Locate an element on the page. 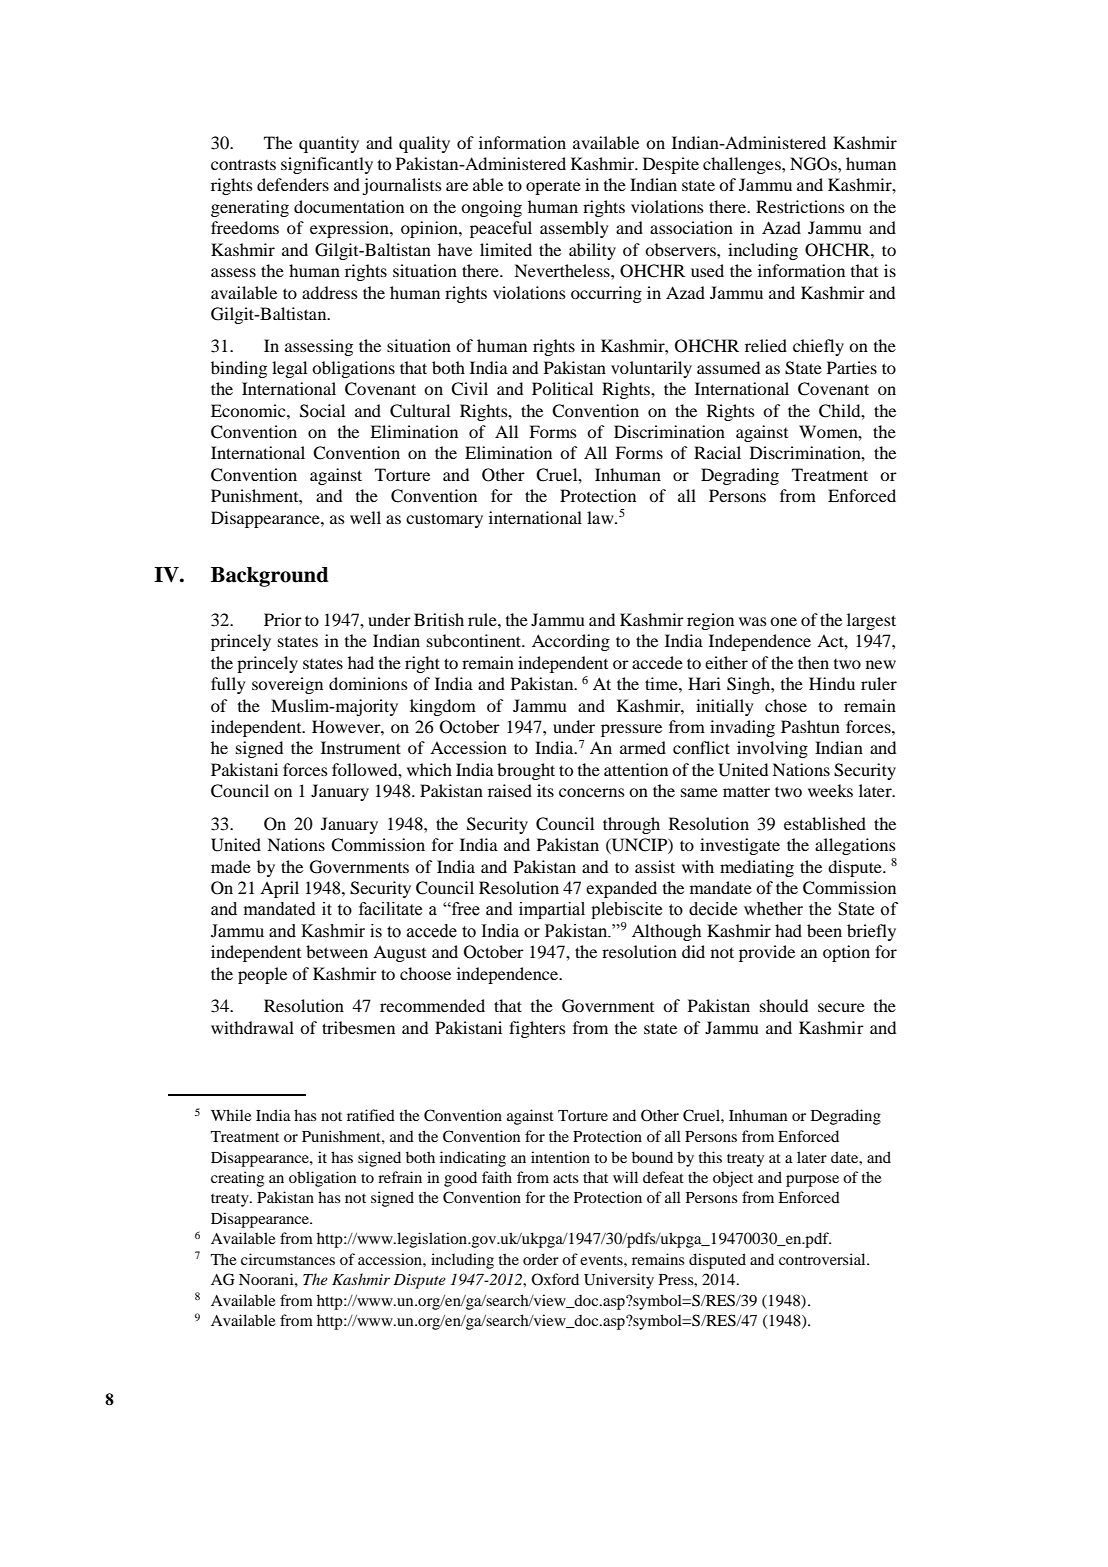 This image has height=1567, width=1108. should is located at coordinates (784, 1005).
